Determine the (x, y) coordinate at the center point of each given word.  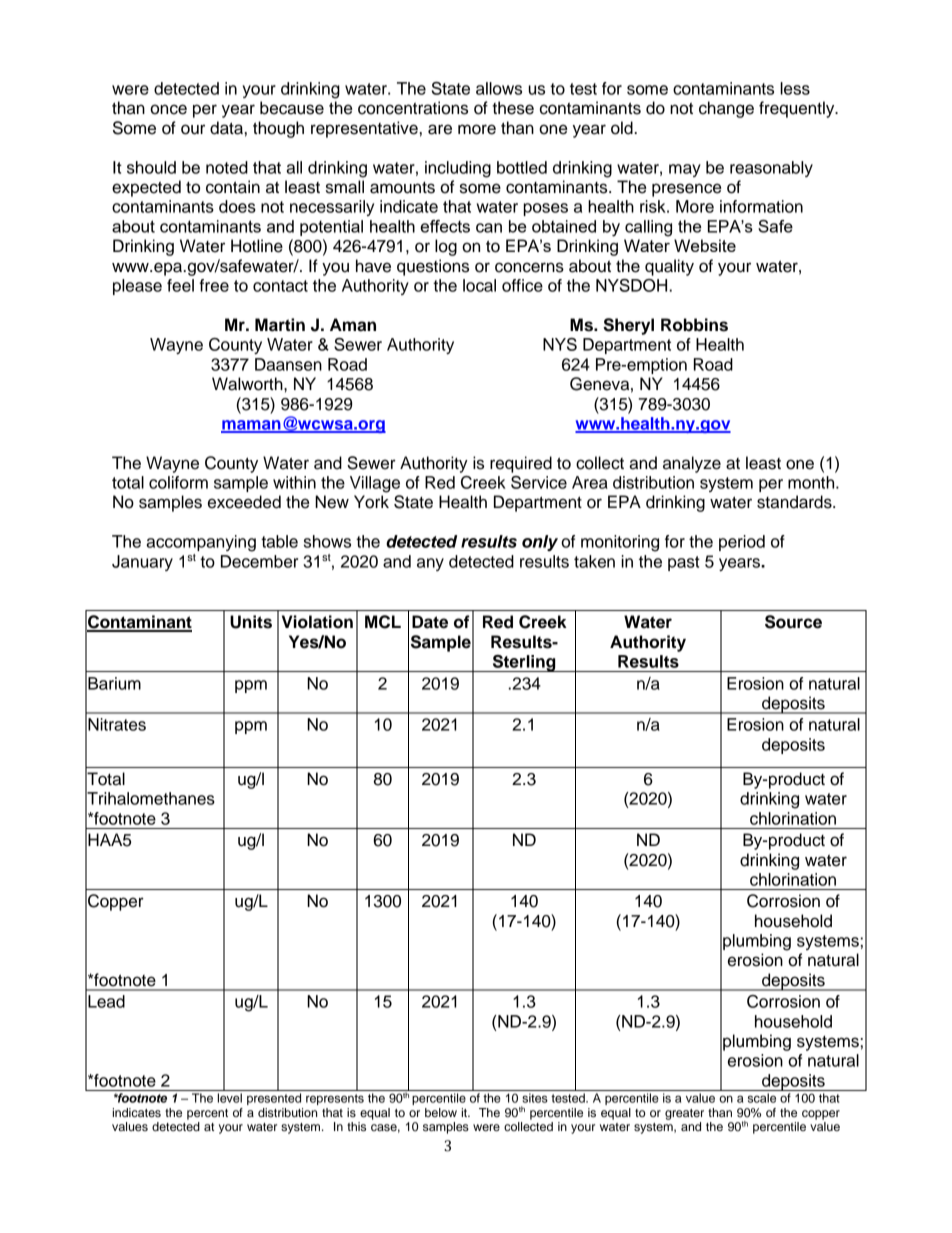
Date (430, 622)
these (513, 108)
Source (793, 622)
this (356, 1126)
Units (251, 622)
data (226, 128)
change (726, 109)
